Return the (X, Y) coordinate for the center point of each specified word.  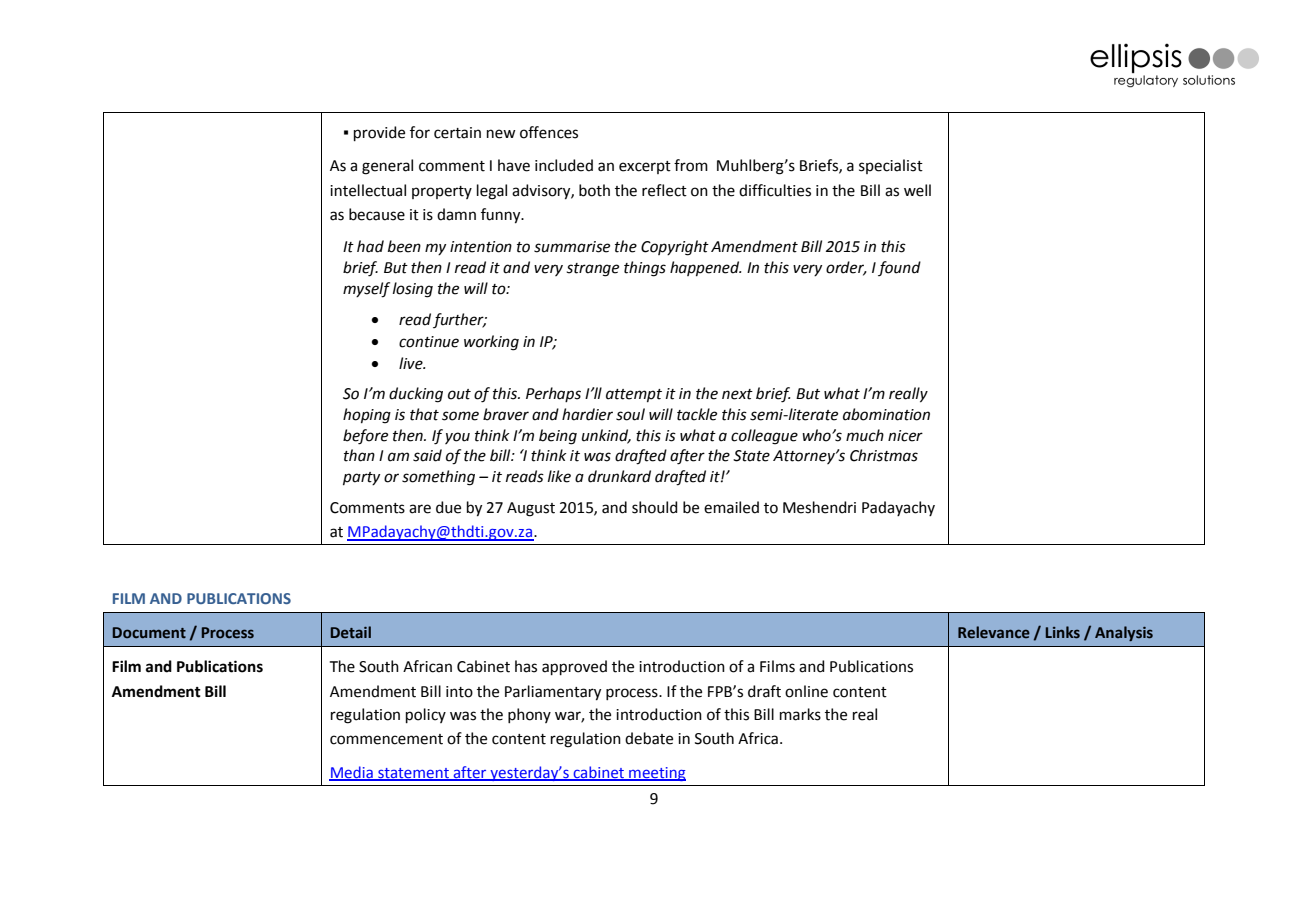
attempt (634, 395)
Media (352, 773)
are (420, 509)
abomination (886, 414)
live (412, 363)
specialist (891, 166)
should (655, 507)
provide (379, 133)
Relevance (994, 632)
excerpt (645, 167)
